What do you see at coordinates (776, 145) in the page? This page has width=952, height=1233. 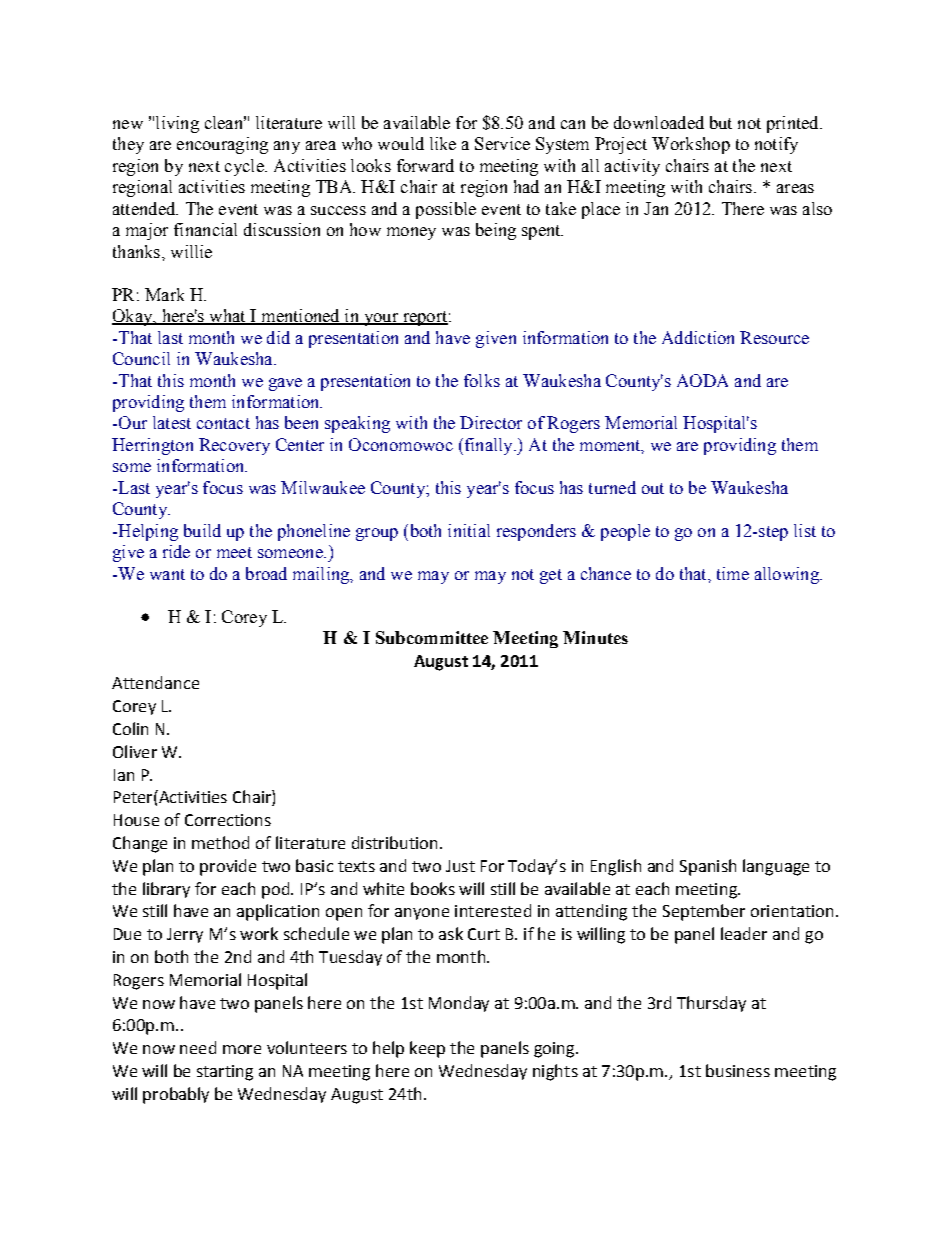 I see `notify` at bounding box center [776, 145].
